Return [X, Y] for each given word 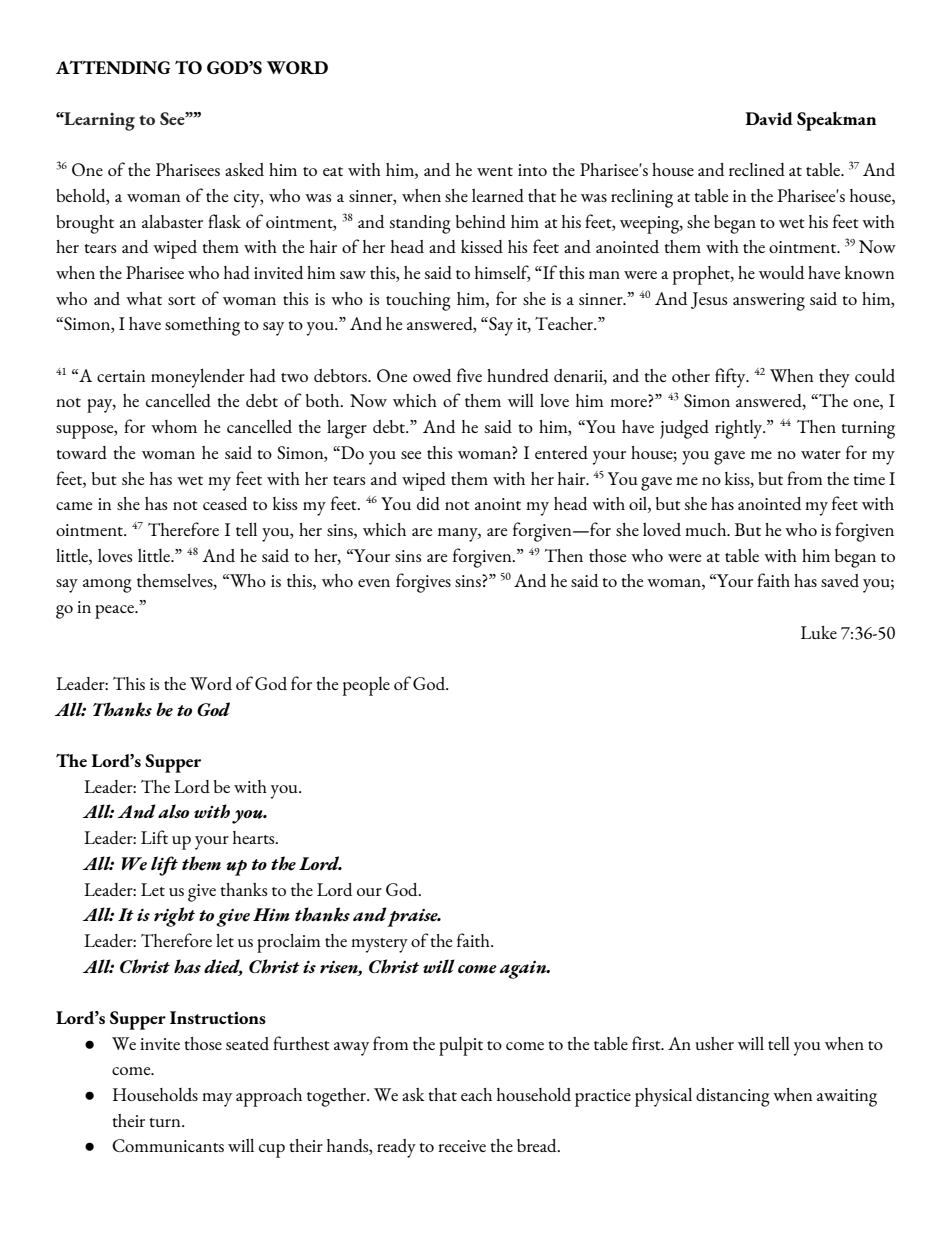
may [217, 1100]
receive [462, 1146]
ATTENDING [113, 67]
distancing [733, 1097]
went [495, 171]
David [769, 118]
